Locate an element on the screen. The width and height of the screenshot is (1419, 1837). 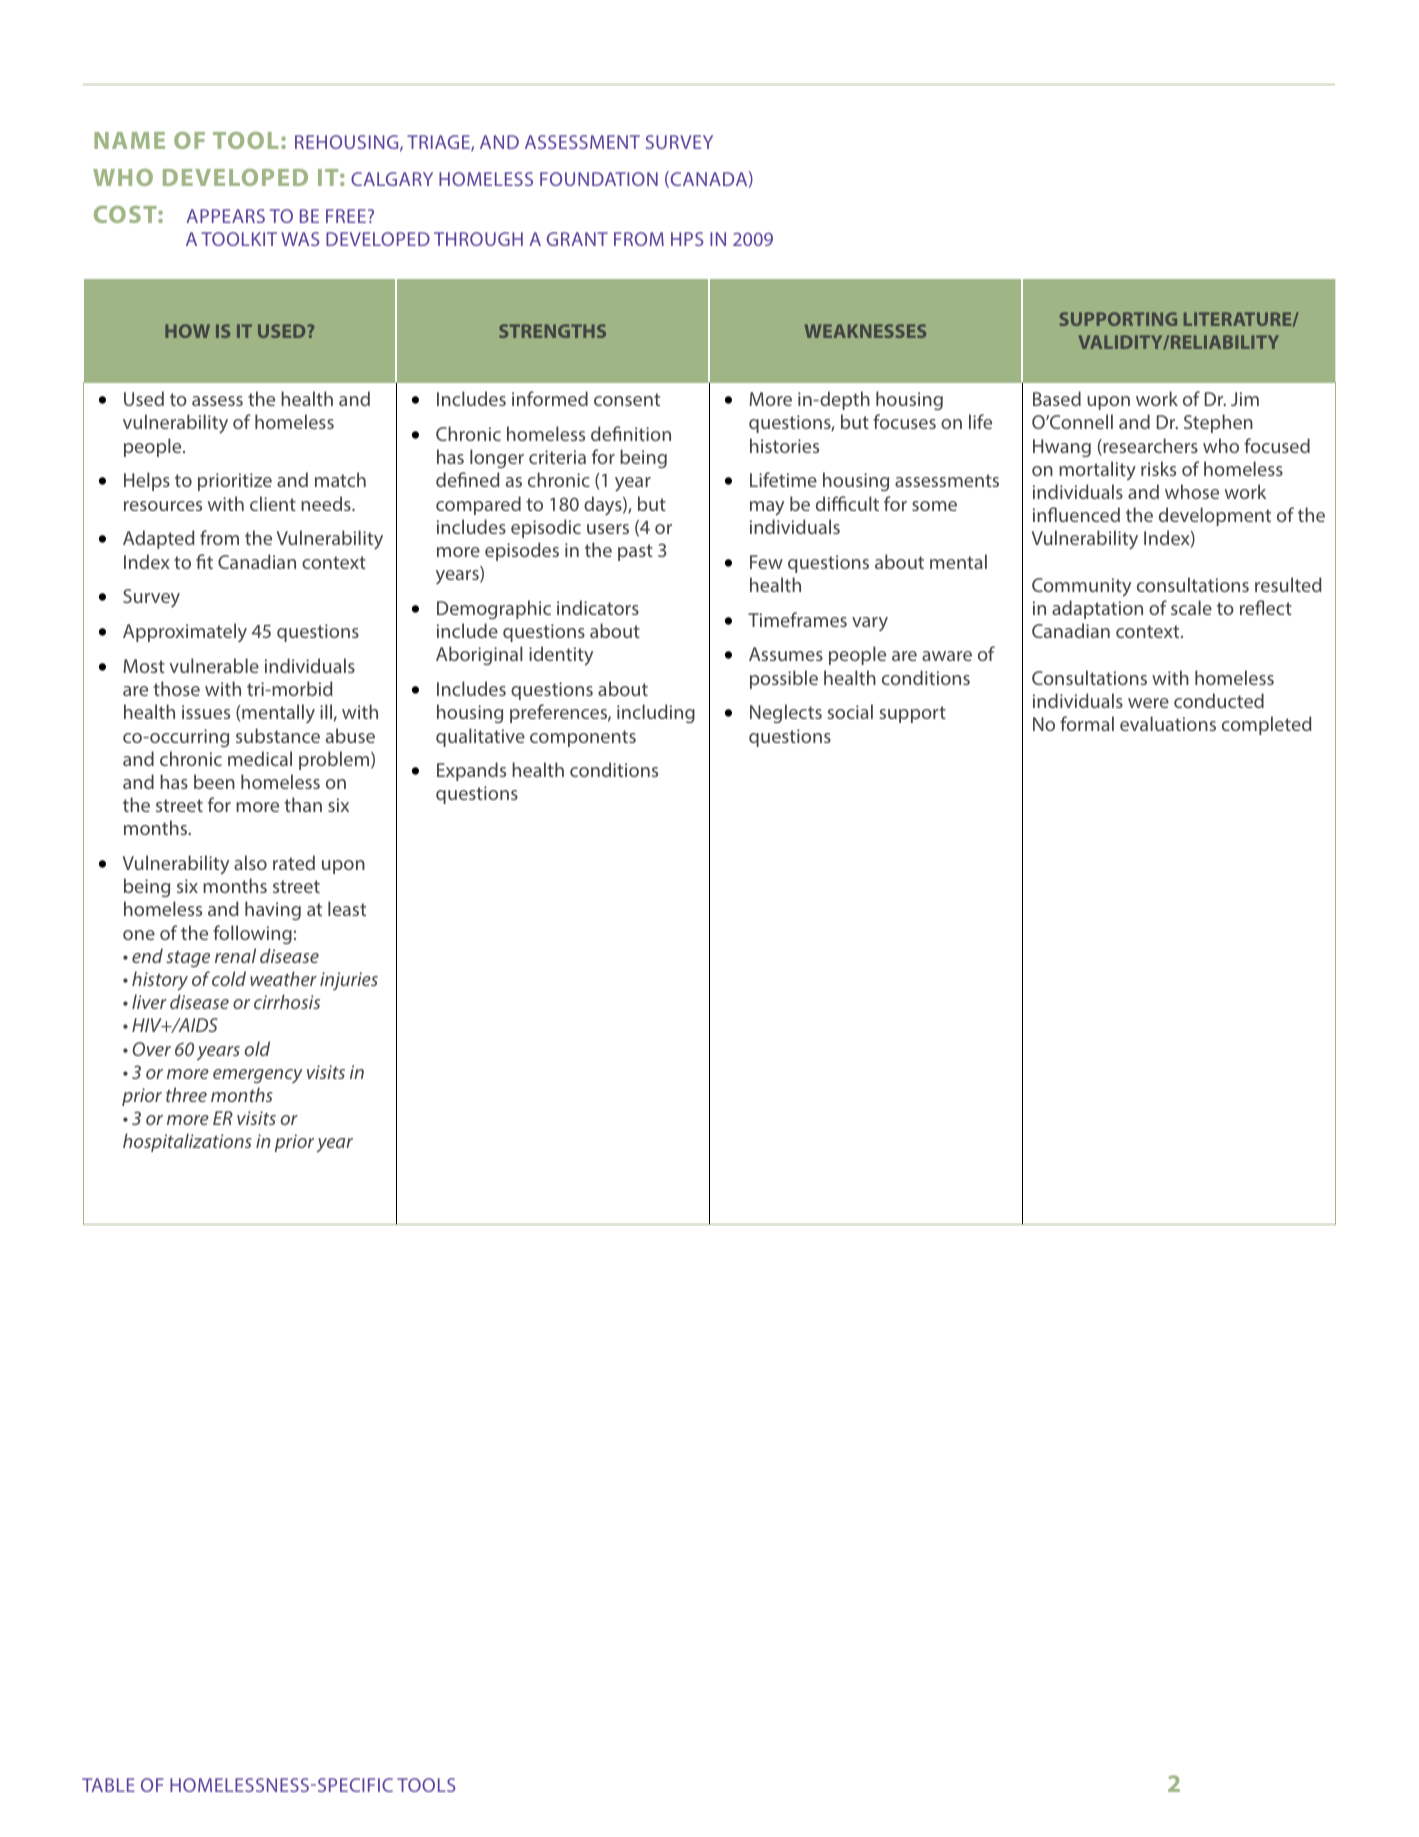
Few is located at coordinates (766, 562).
